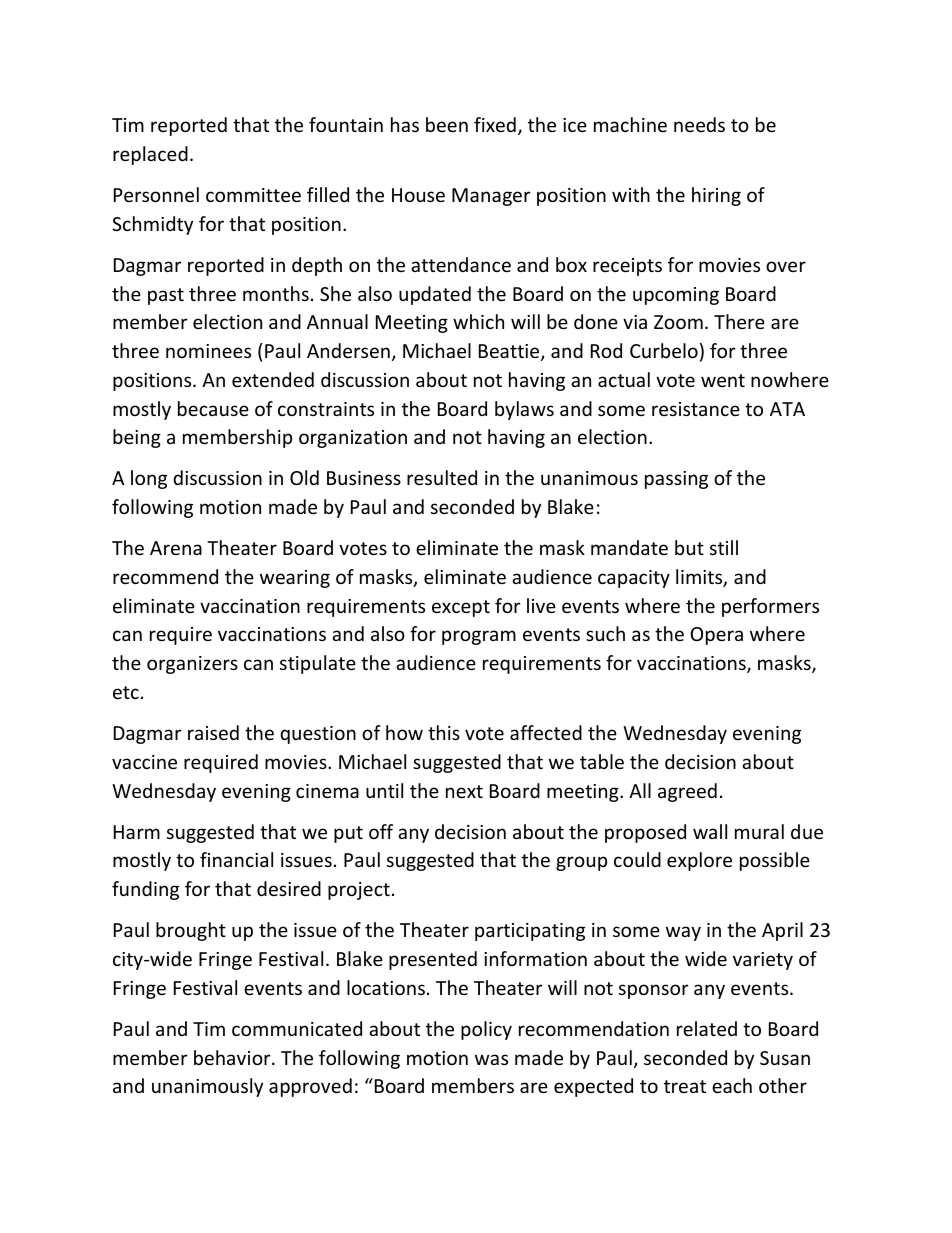 This page has height=1233, width=952. What do you see at coordinates (176, 548) in the page?
I see `Arena` at bounding box center [176, 548].
